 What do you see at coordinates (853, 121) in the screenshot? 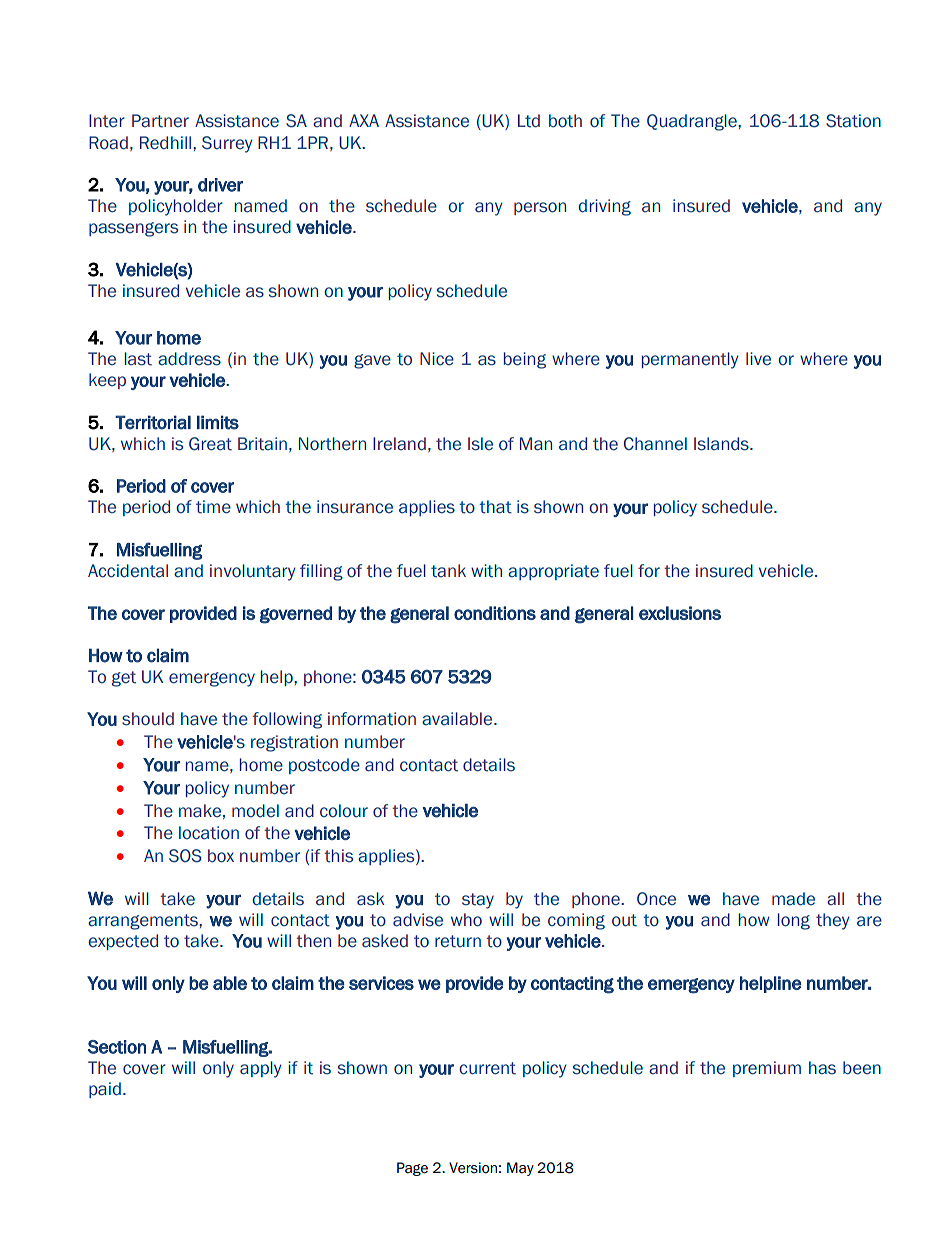
I see `Station` at bounding box center [853, 121].
